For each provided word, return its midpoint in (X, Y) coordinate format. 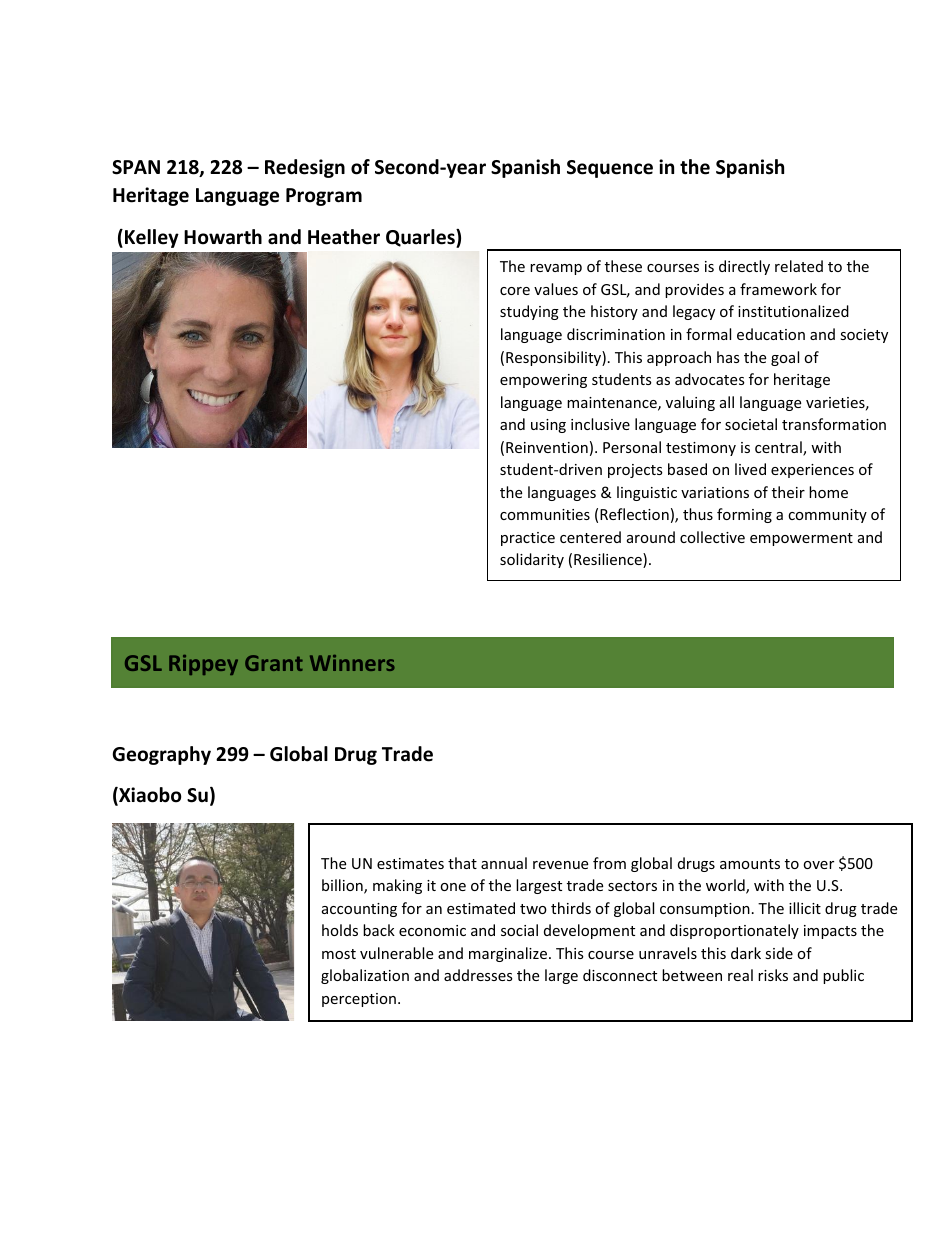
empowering (543, 381)
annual (504, 863)
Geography (161, 755)
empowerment (801, 539)
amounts (750, 864)
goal (785, 358)
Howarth (223, 237)
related (799, 266)
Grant (274, 663)
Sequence (610, 169)
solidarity (532, 560)
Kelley (152, 238)
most (339, 954)
